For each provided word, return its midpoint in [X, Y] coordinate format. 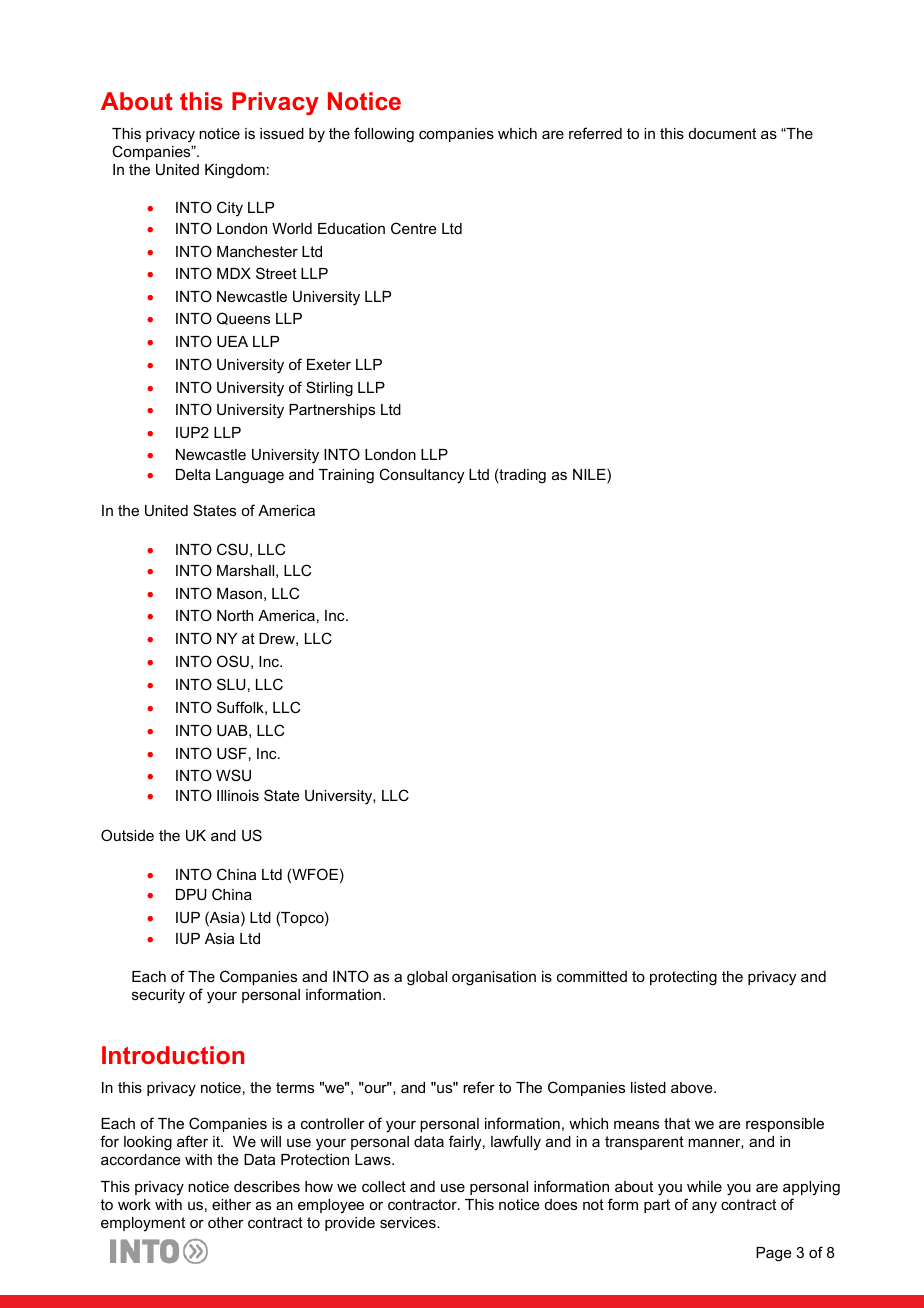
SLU [231, 684]
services [409, 1222]
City [230, 209]
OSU [233, 661]
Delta [193, 474]
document [722, 133]
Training [346, 476]
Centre [414, 228]
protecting [683, 978]
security [158, 996]
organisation [494, 978]
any [704, 1207]
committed [592, 976]
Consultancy [421, 476]
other [226, 1222]
